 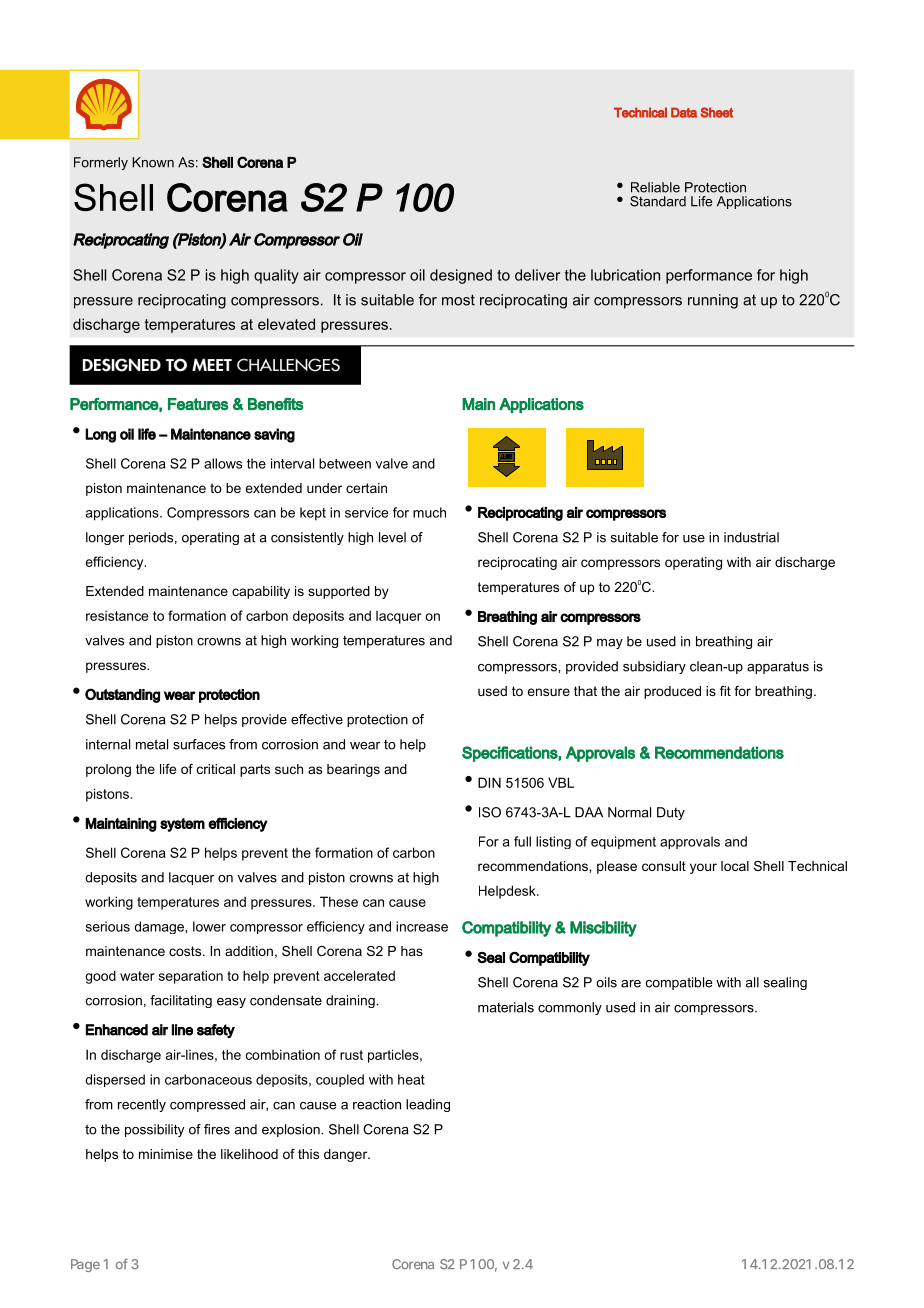 What do you see at coordinates (153, 162) in the image?
I see `Known` at bounding box center [153, 162].
